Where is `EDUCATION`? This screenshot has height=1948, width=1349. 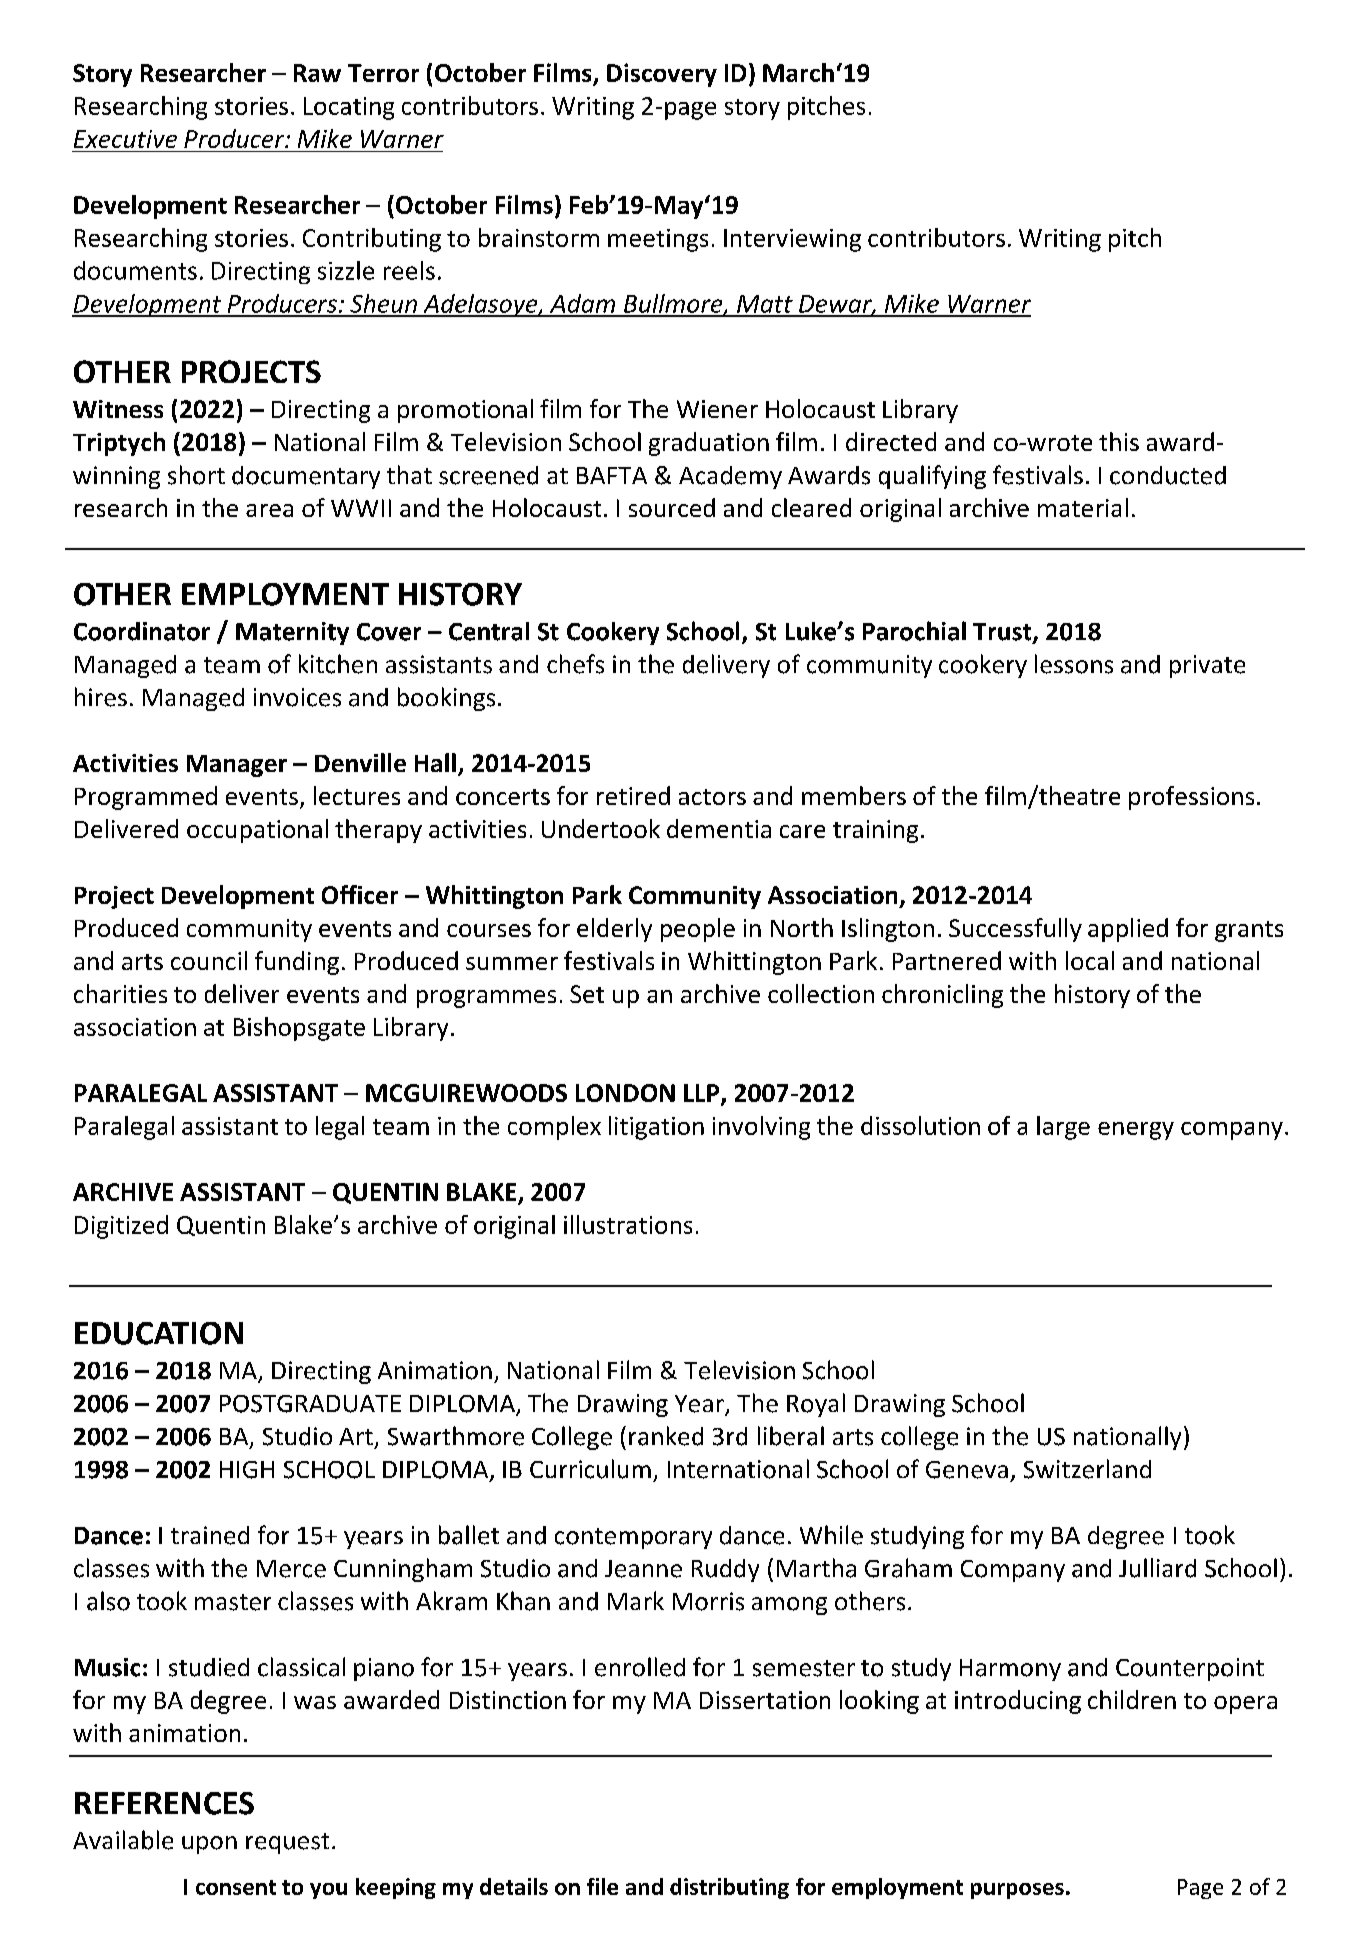 EDUCATION is located at coordinates (159, 1333).
